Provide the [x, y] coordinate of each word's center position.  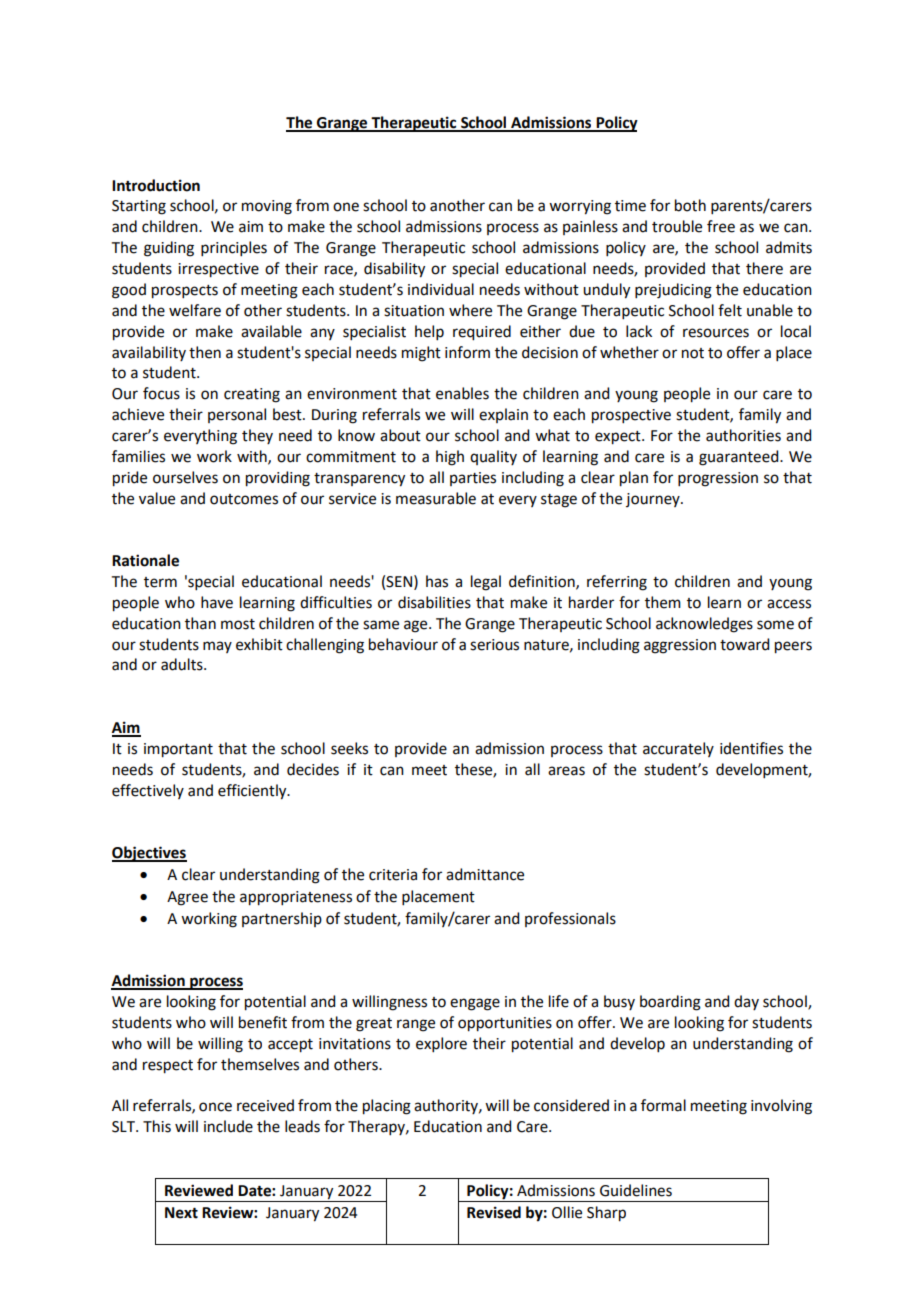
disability [394, 270]
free [721, 226]
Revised [494, 1212]
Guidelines [636, 1190]
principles [234, 248]
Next [181, 1213]
